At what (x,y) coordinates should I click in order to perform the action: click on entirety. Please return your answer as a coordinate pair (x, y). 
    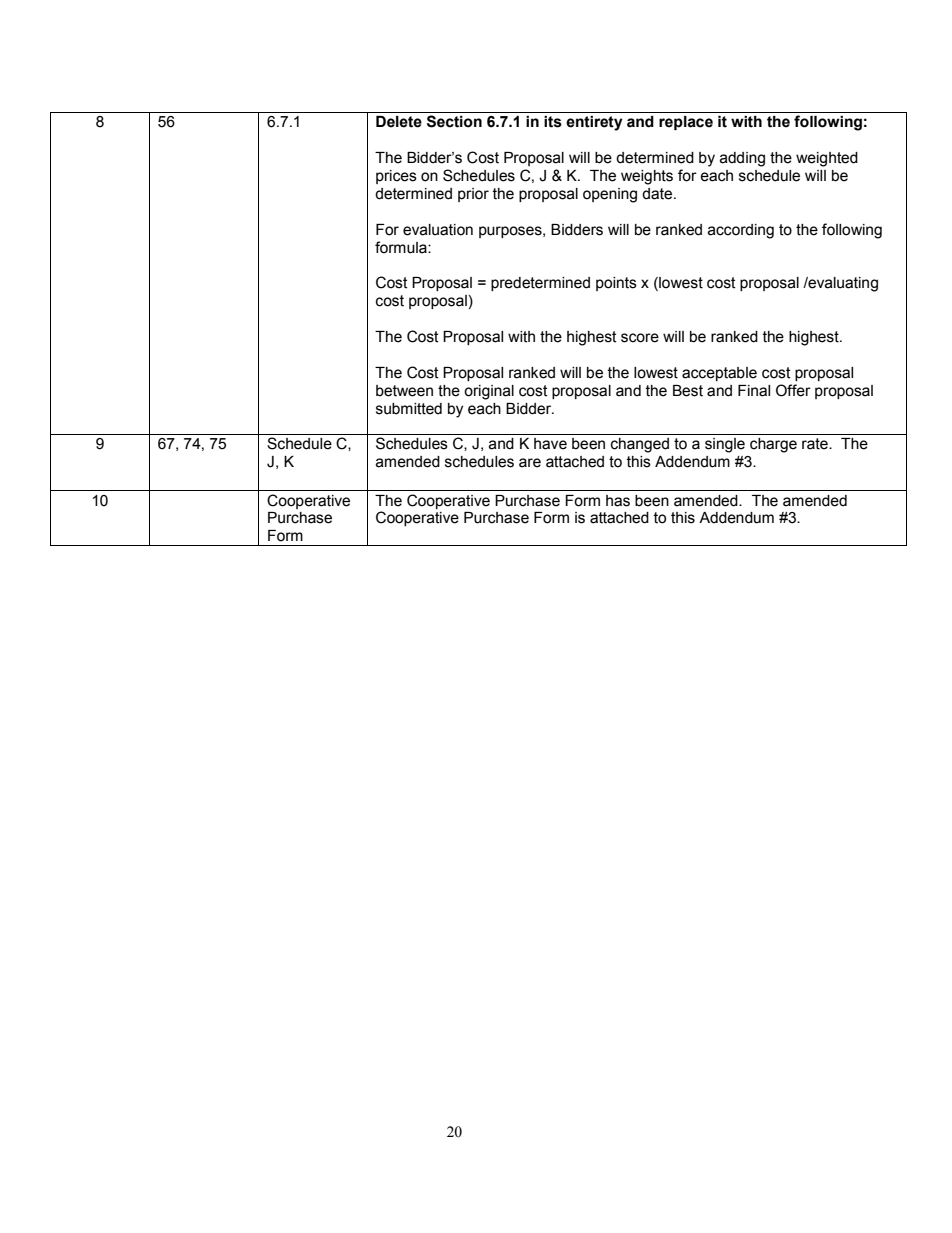
    Looking at the image, I should click on (594, 123).
